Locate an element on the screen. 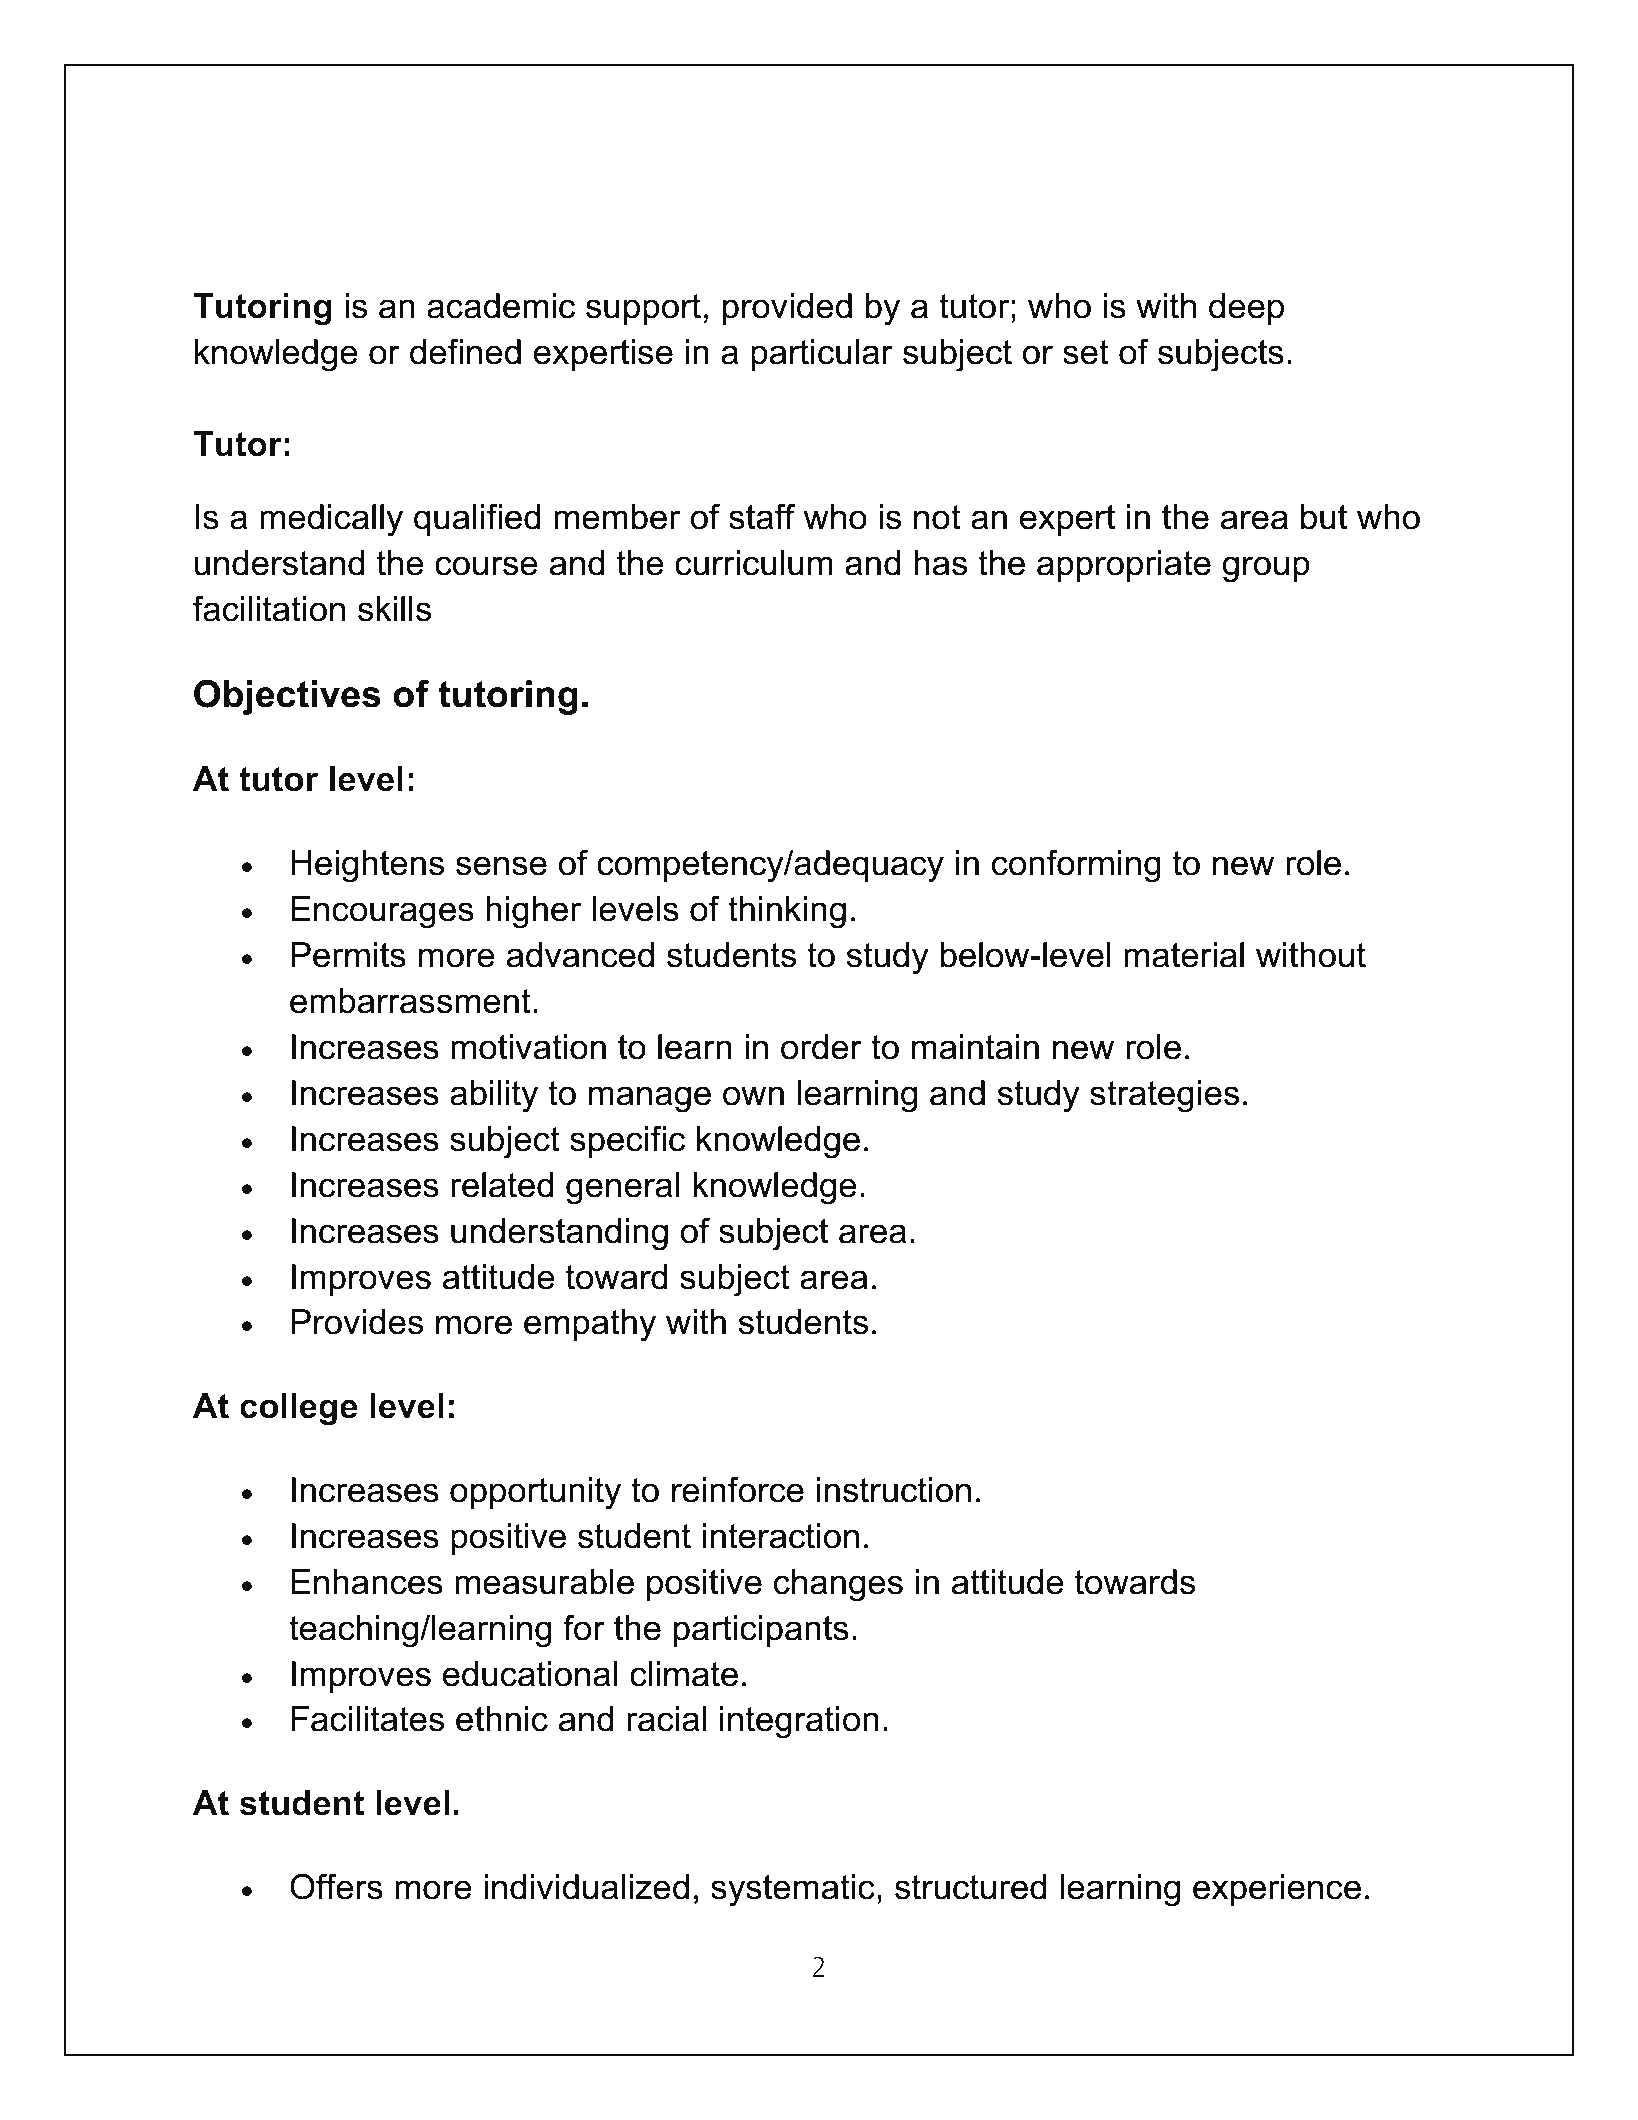 The width and height of the screenshot is (1638, 2120). particular is located at coordinates (822, 355).
